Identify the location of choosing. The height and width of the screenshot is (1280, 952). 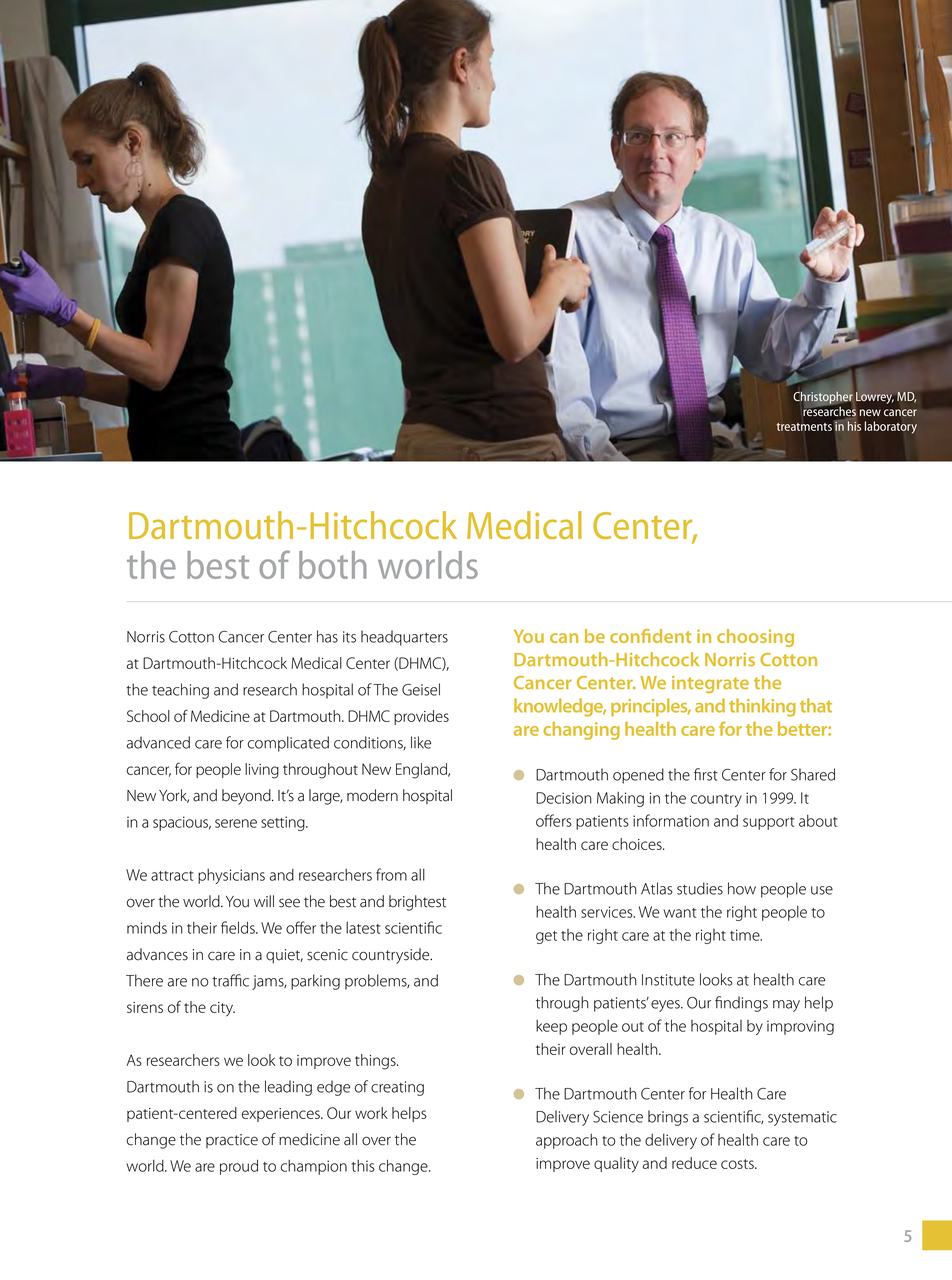
(755, 638).
